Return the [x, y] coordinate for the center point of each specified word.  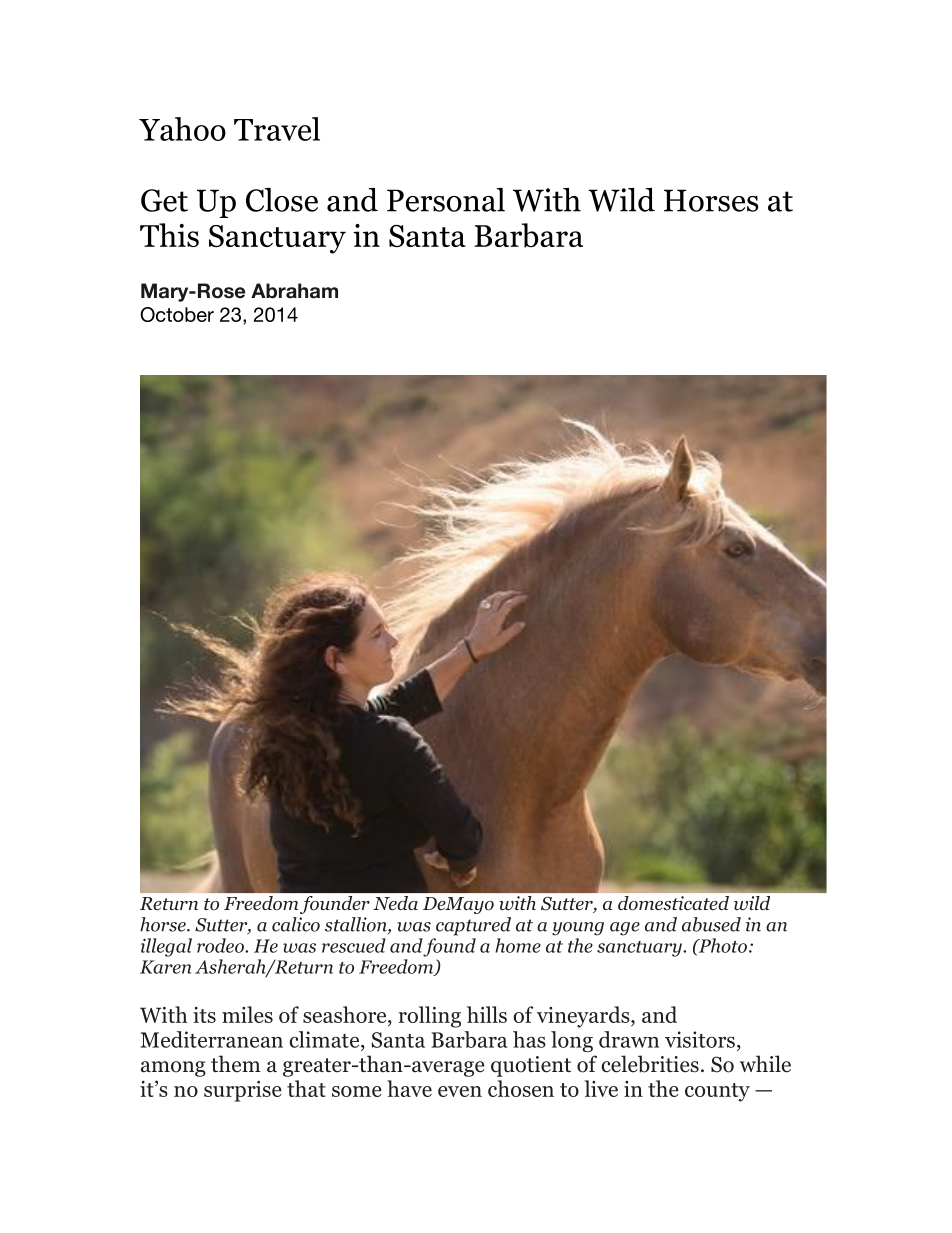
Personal [446, 200]
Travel [277, 129]
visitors [700, 1039]
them [236, 1064]
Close [282, 200]
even [460, 1091]
